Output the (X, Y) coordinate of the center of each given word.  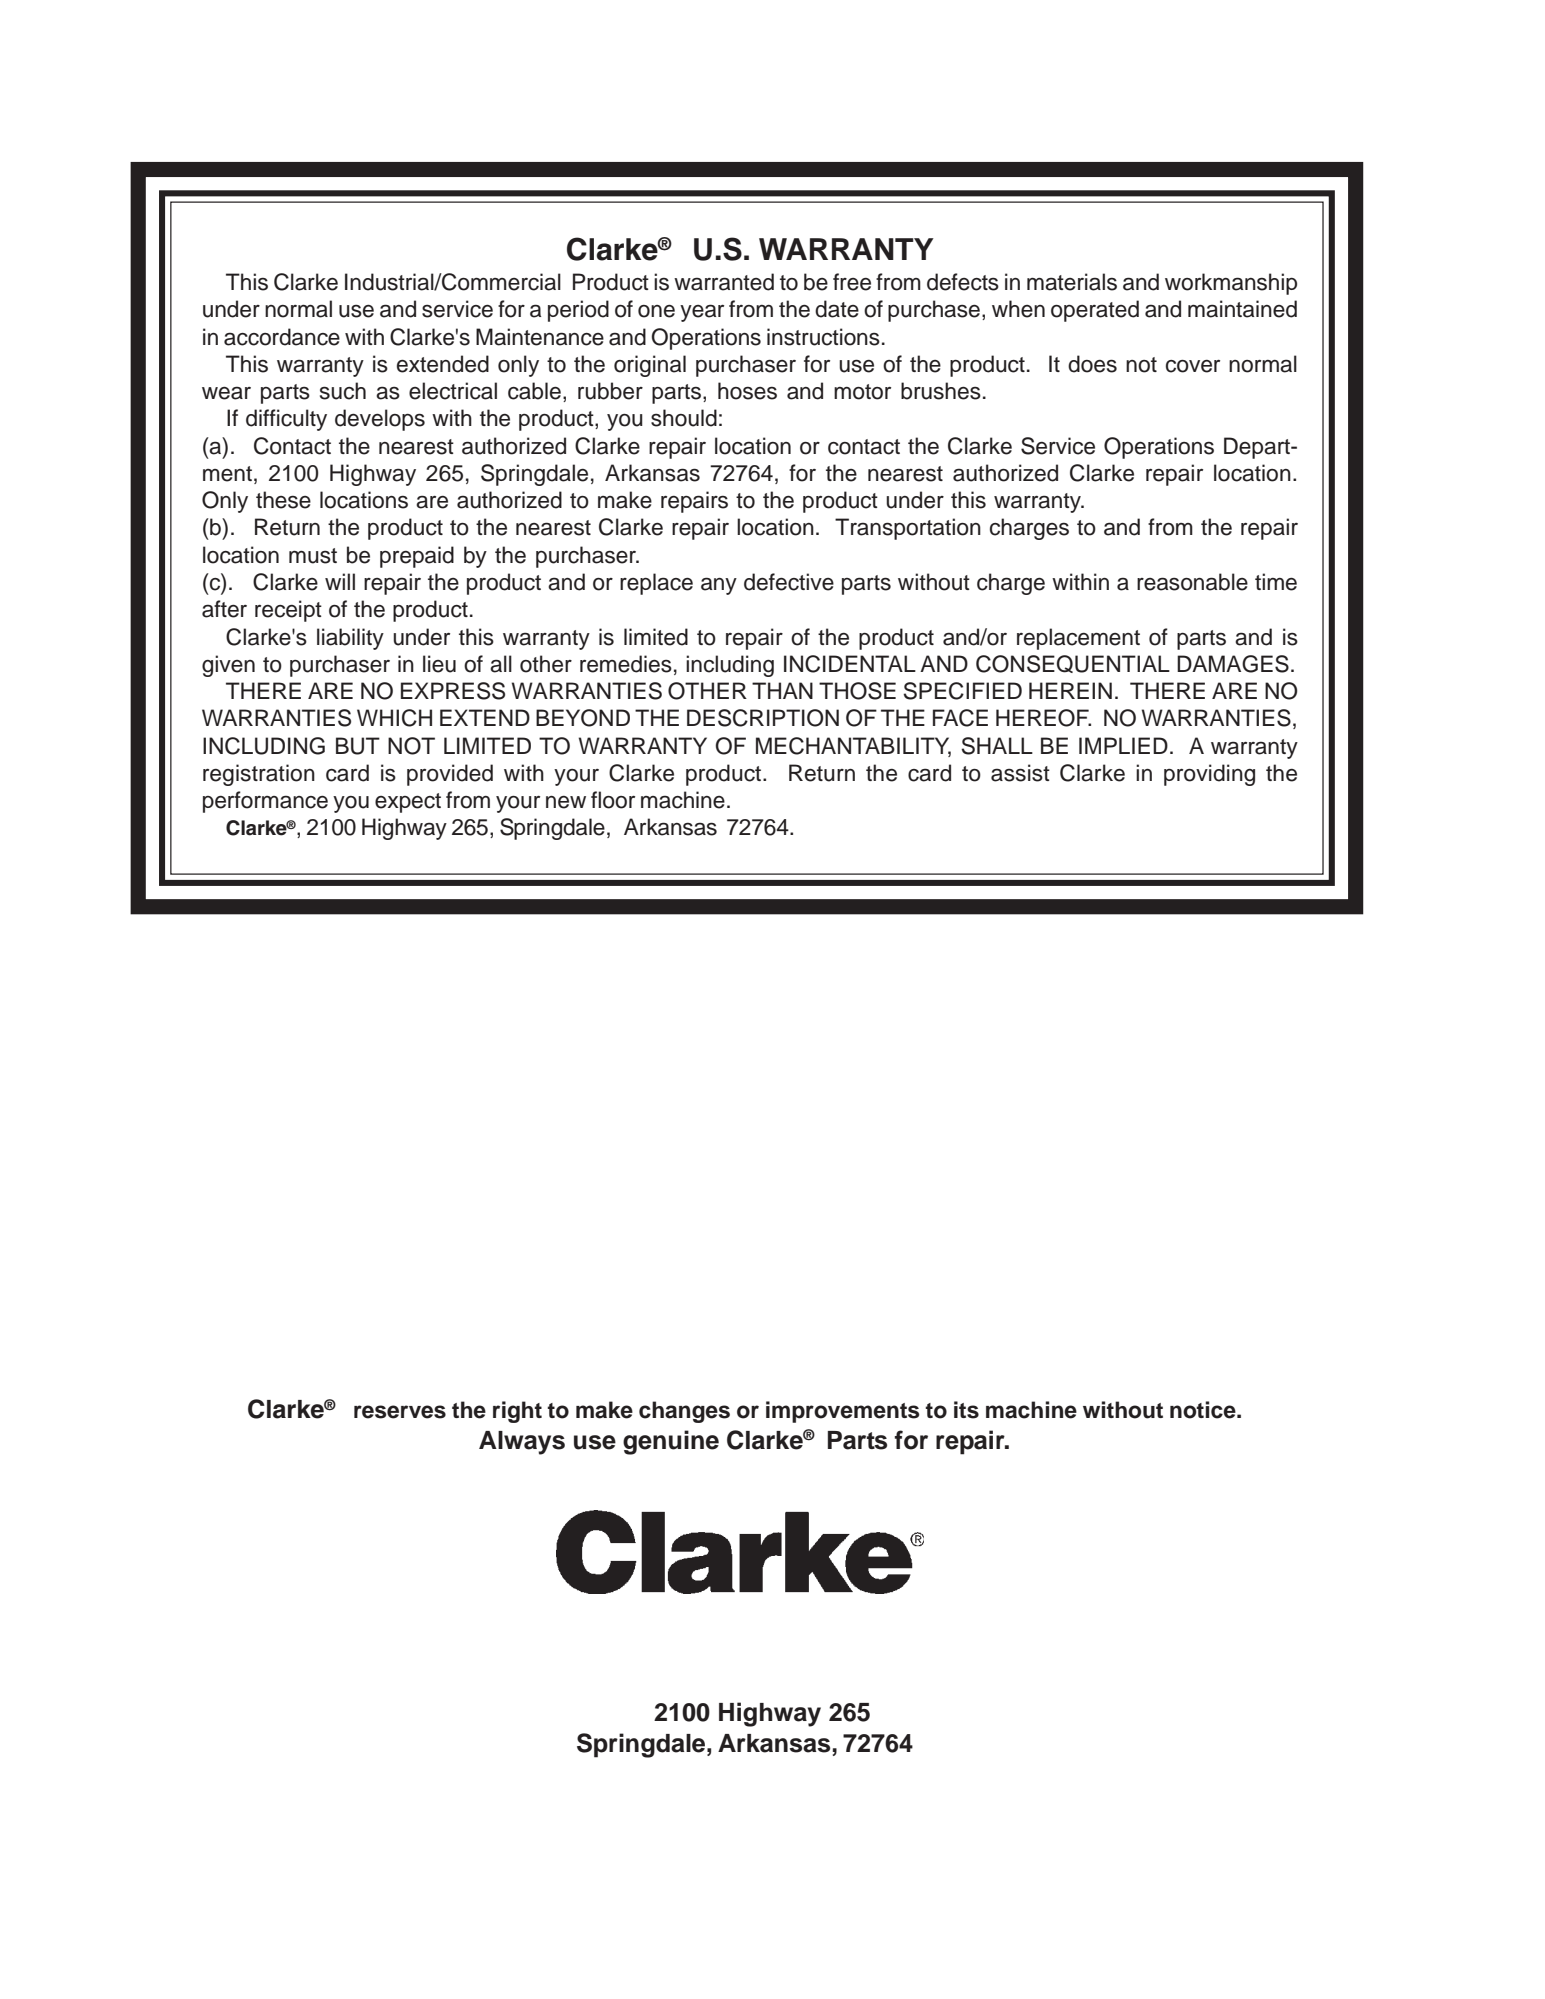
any (719, 586)
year (702, 313)
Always (522, 1443)
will (340, 581)
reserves (400, 1412)
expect (408, 803)
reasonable (1192, 582)
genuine (671, 1442)
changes (684, 1412)
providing (1209, 775)
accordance (282, 337)
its (966, 1410)
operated (1095, 311)
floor (613, 800)
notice (1204, 1410)
